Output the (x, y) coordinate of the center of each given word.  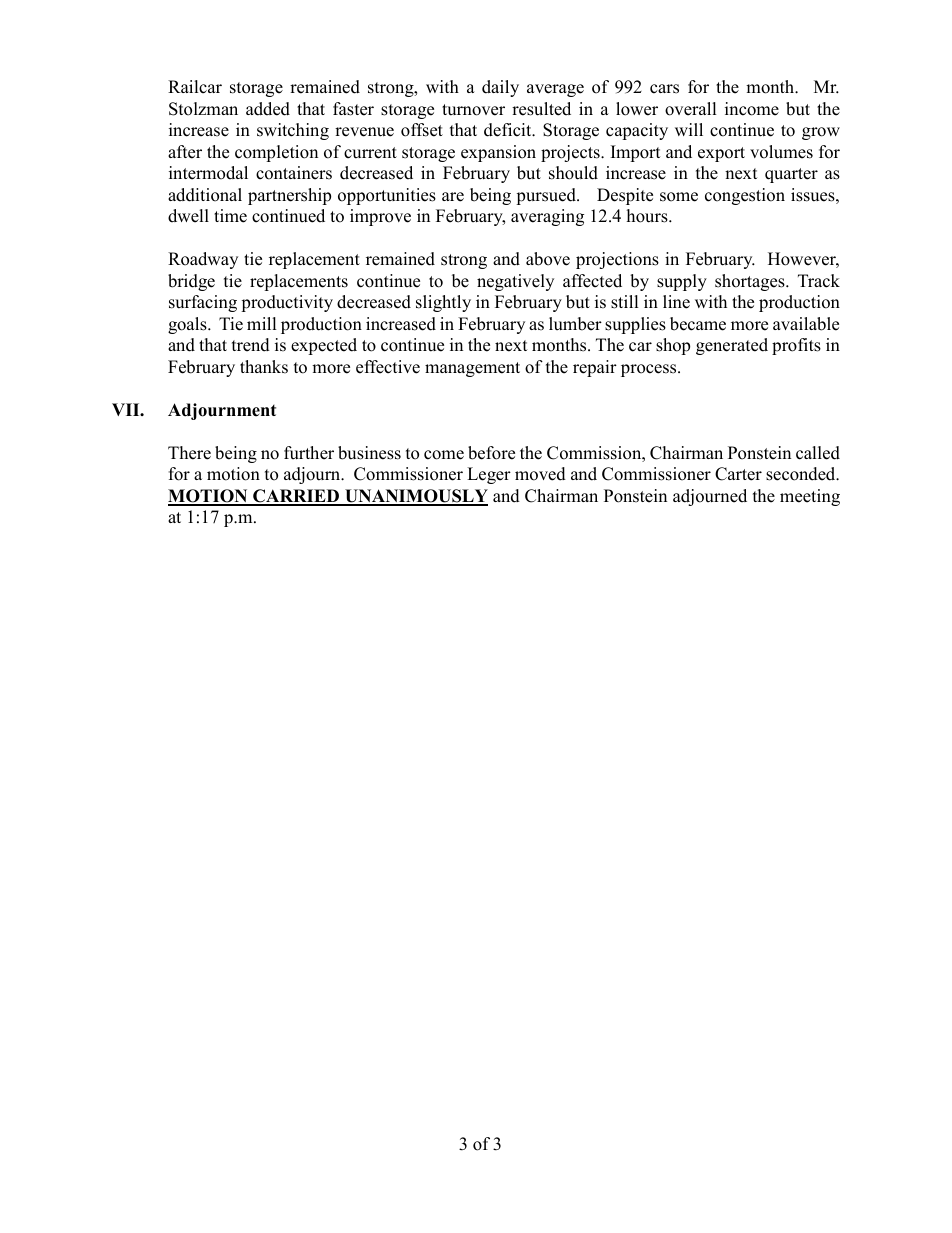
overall (691, 109)
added (268, 109)
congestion (745, 196)
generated (732, 346)
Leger (489, 475)
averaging (547, 217)
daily (500, 88)
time (230, 216)
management (472, 369)
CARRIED (296, 497)
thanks (264, 367)
